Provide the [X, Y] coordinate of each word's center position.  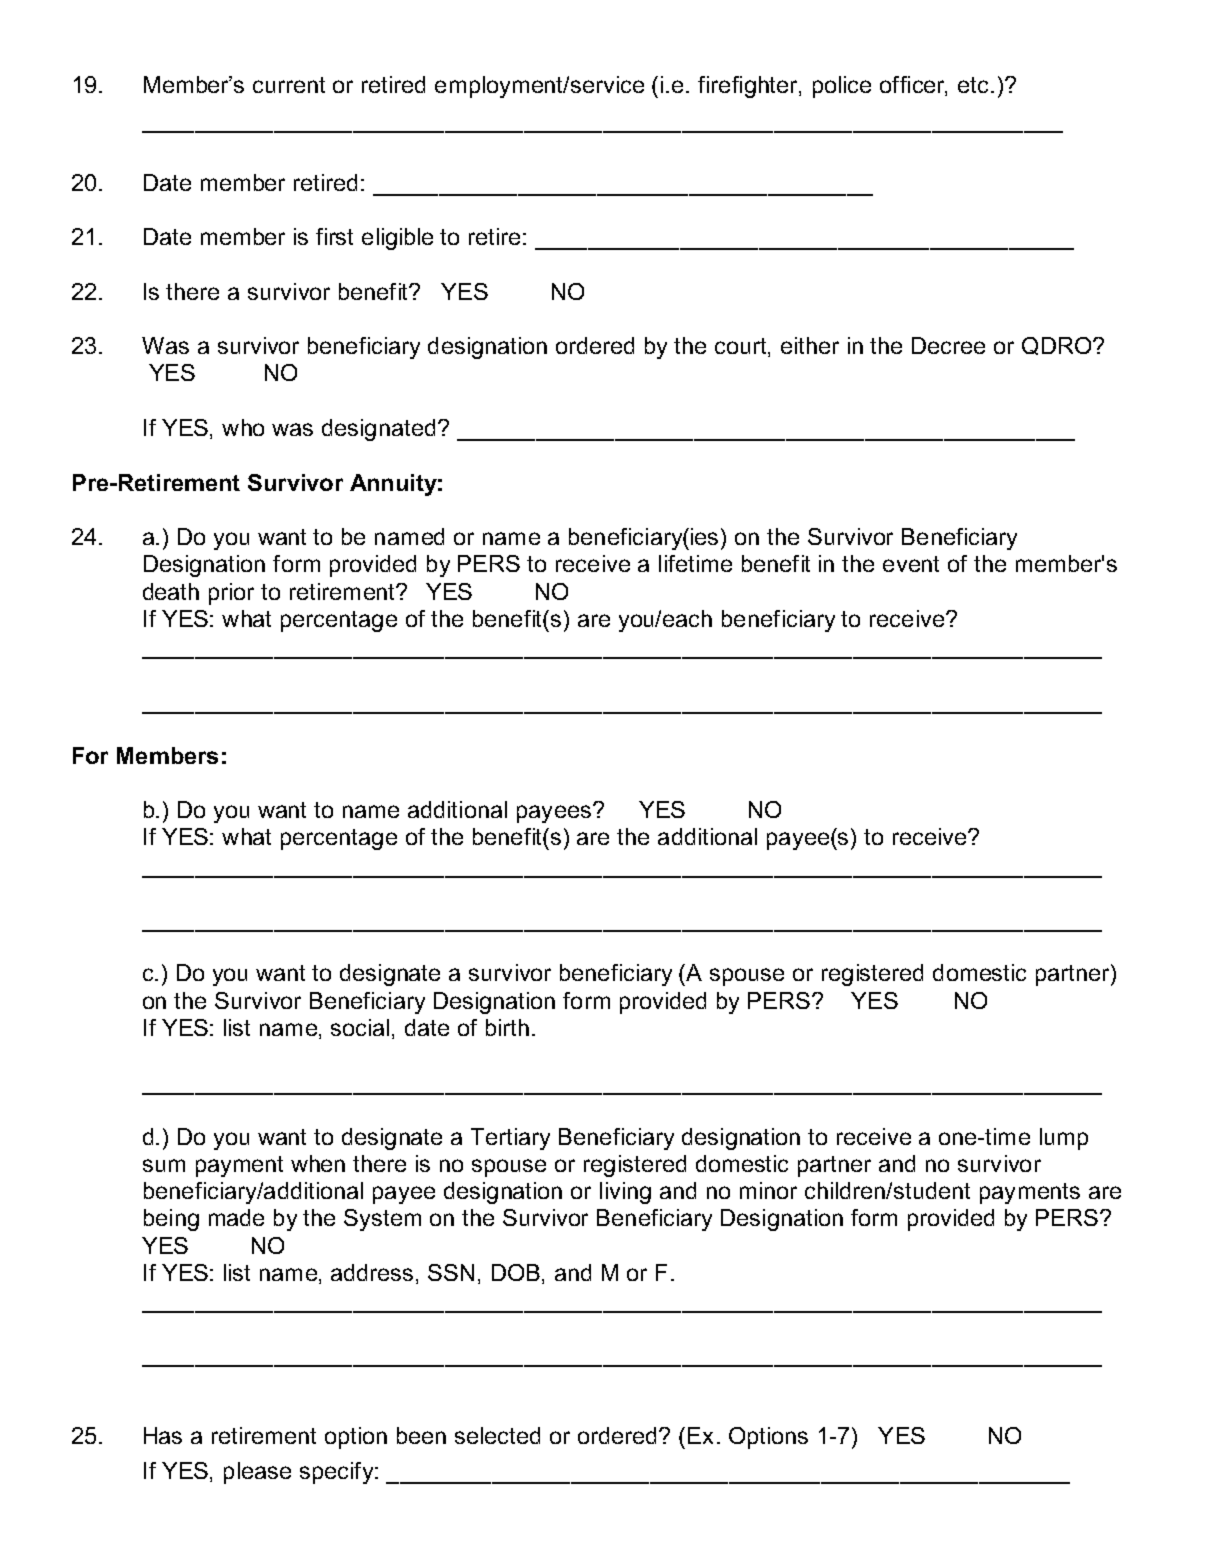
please [257, 1473]
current [289, 85]
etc [973, 85]
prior [231, 594]
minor [768, 1190]
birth [507, 1027]
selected [497, 1435]
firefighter [749, 87]
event [911, 564]
